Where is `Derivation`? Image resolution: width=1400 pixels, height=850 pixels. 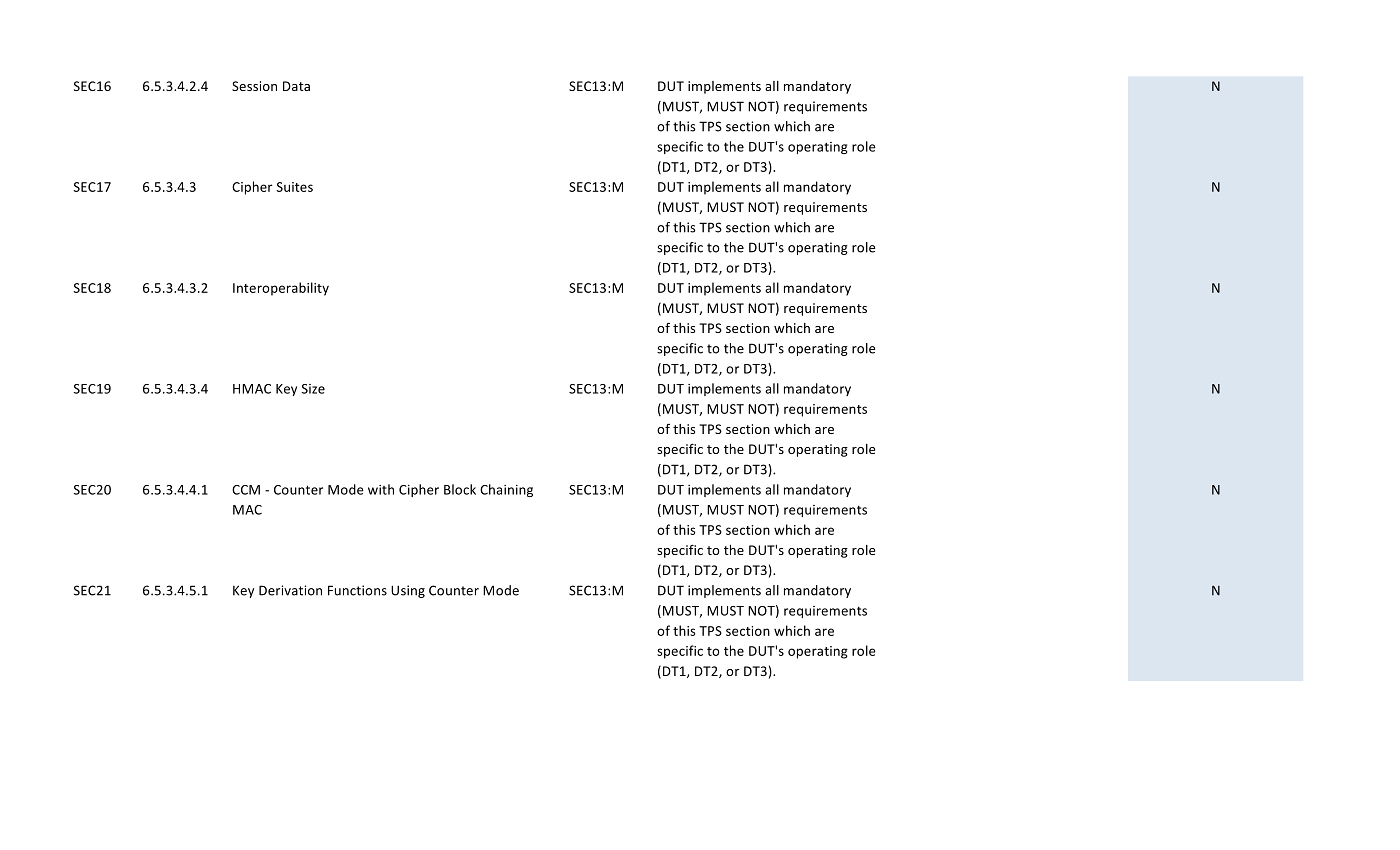
Derivation is located at coordinates (290, 590).
